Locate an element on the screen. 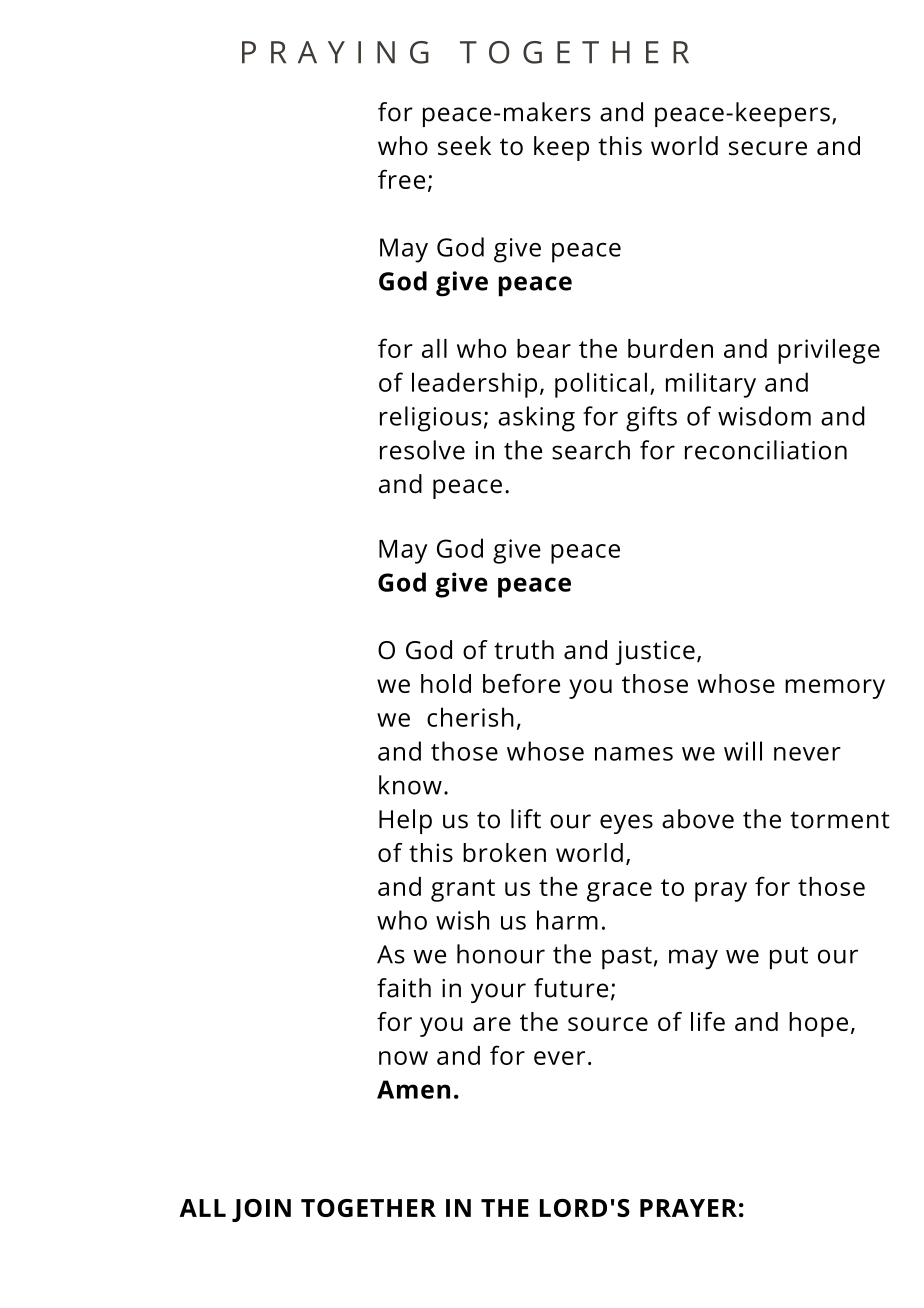  asking is located at coordinates (536, 419).
